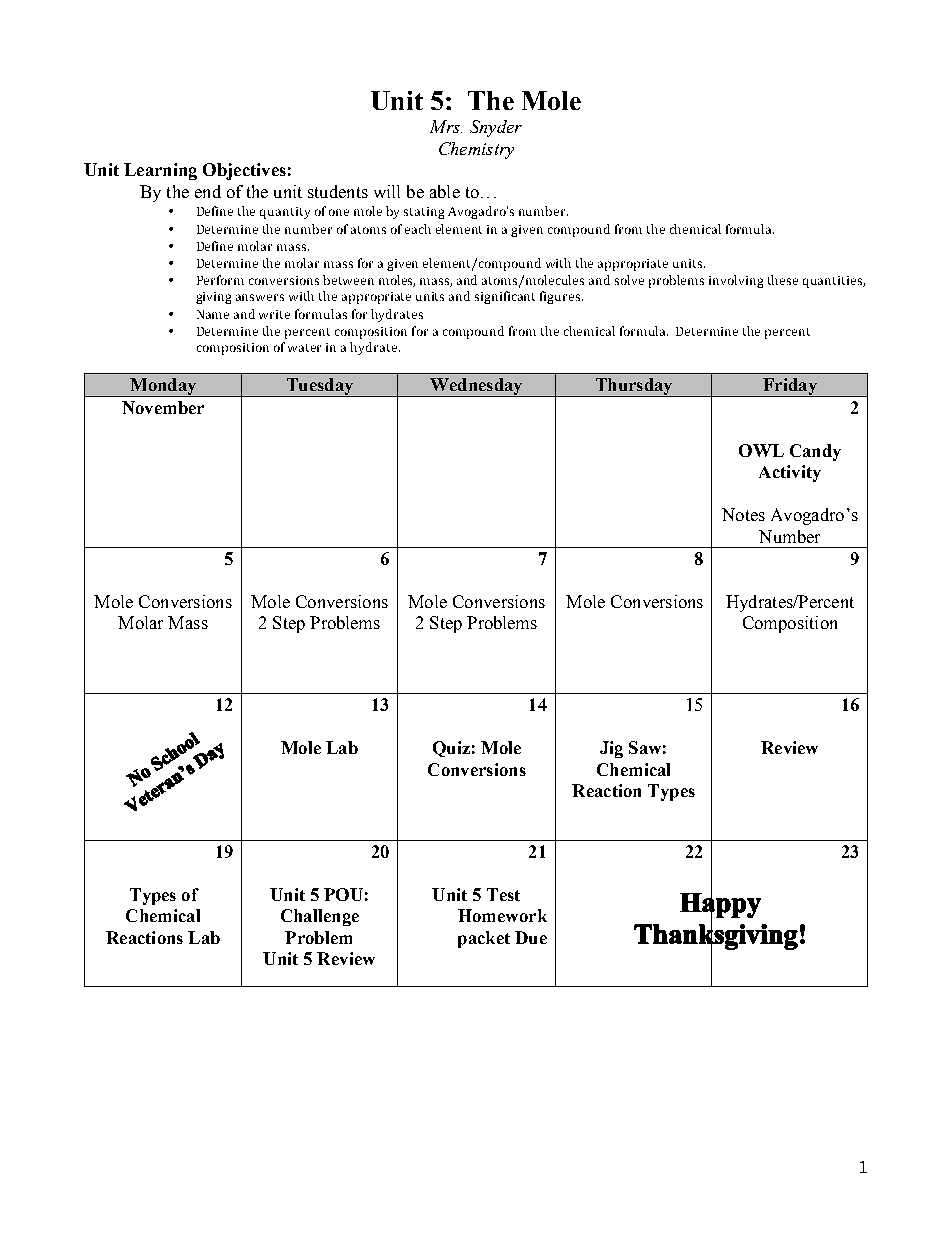 The image size is (952, 1233). Describe the element at coordinates (476, 387) in the screenshot. I see `Wednesday` at that location.
